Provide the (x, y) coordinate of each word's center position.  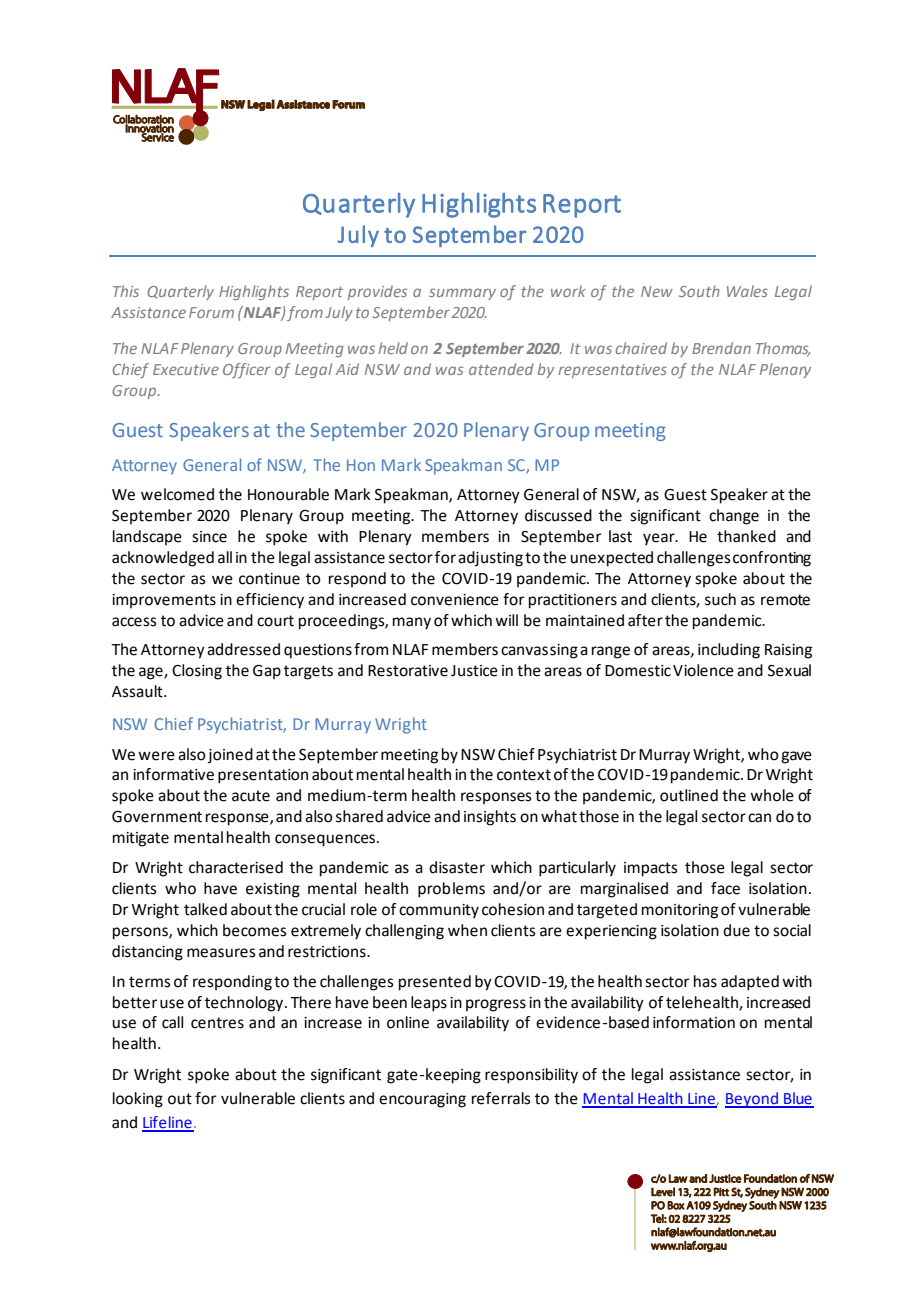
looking (138, 1100)
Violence (703, 670)
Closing (197, 672)
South (699, 291)
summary (462, 294)
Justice (474, 671)
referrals (501, 1098)
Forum (211, 312)
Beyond (752, 1100)
